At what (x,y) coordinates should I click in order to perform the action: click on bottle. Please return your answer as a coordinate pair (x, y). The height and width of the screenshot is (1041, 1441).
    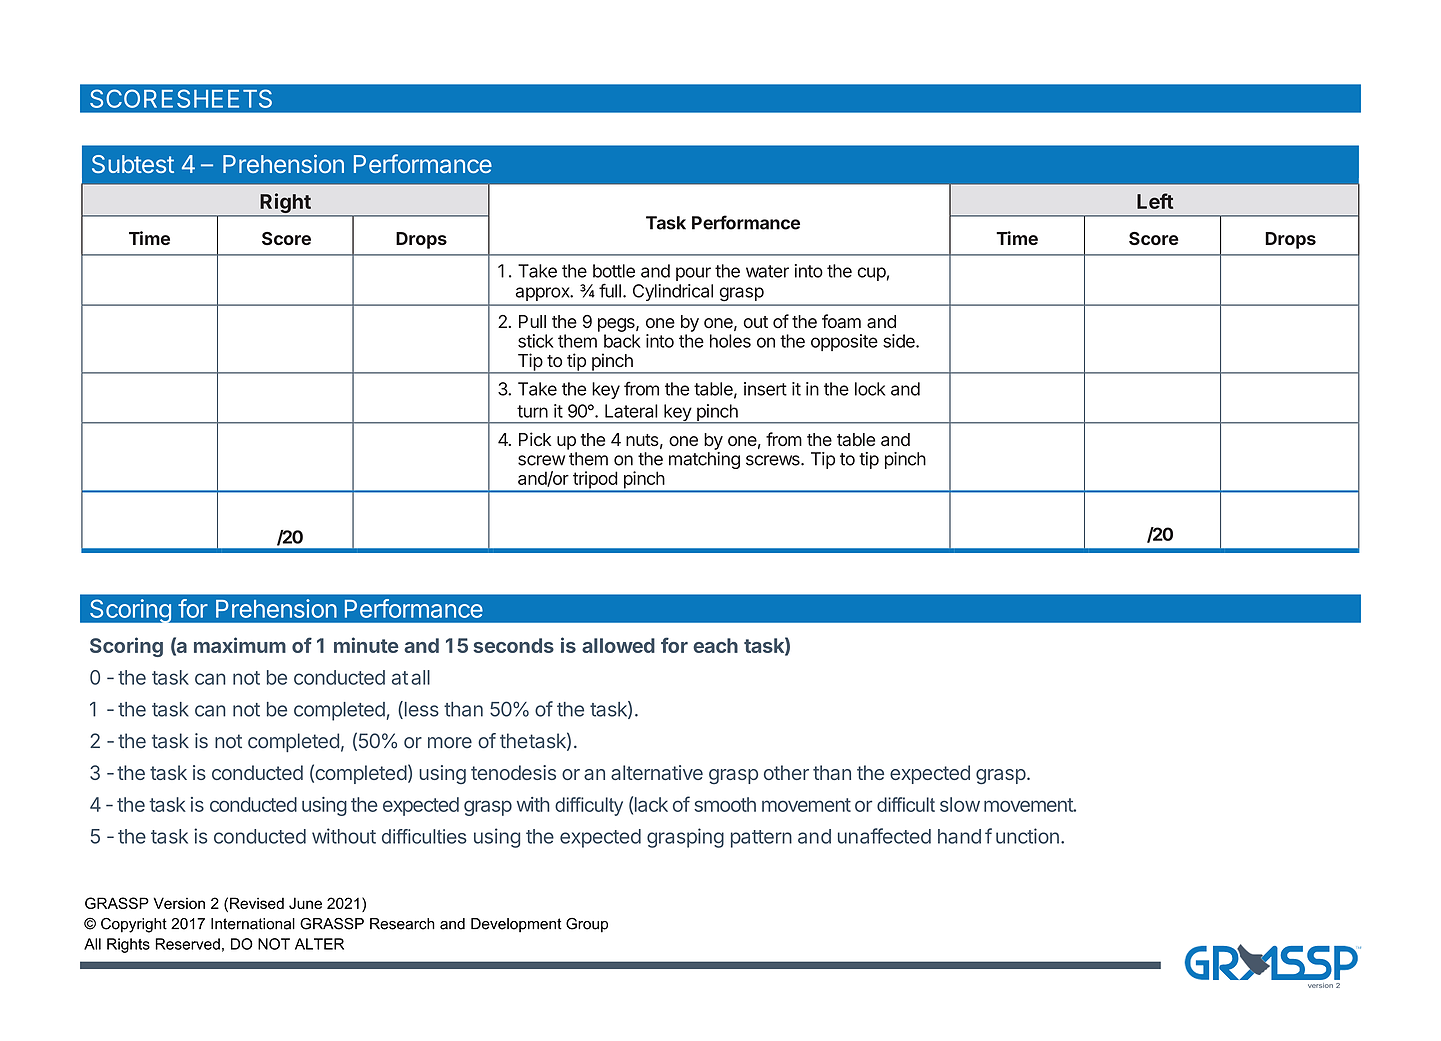
    Looking at the image, I should click on (614, 271).
